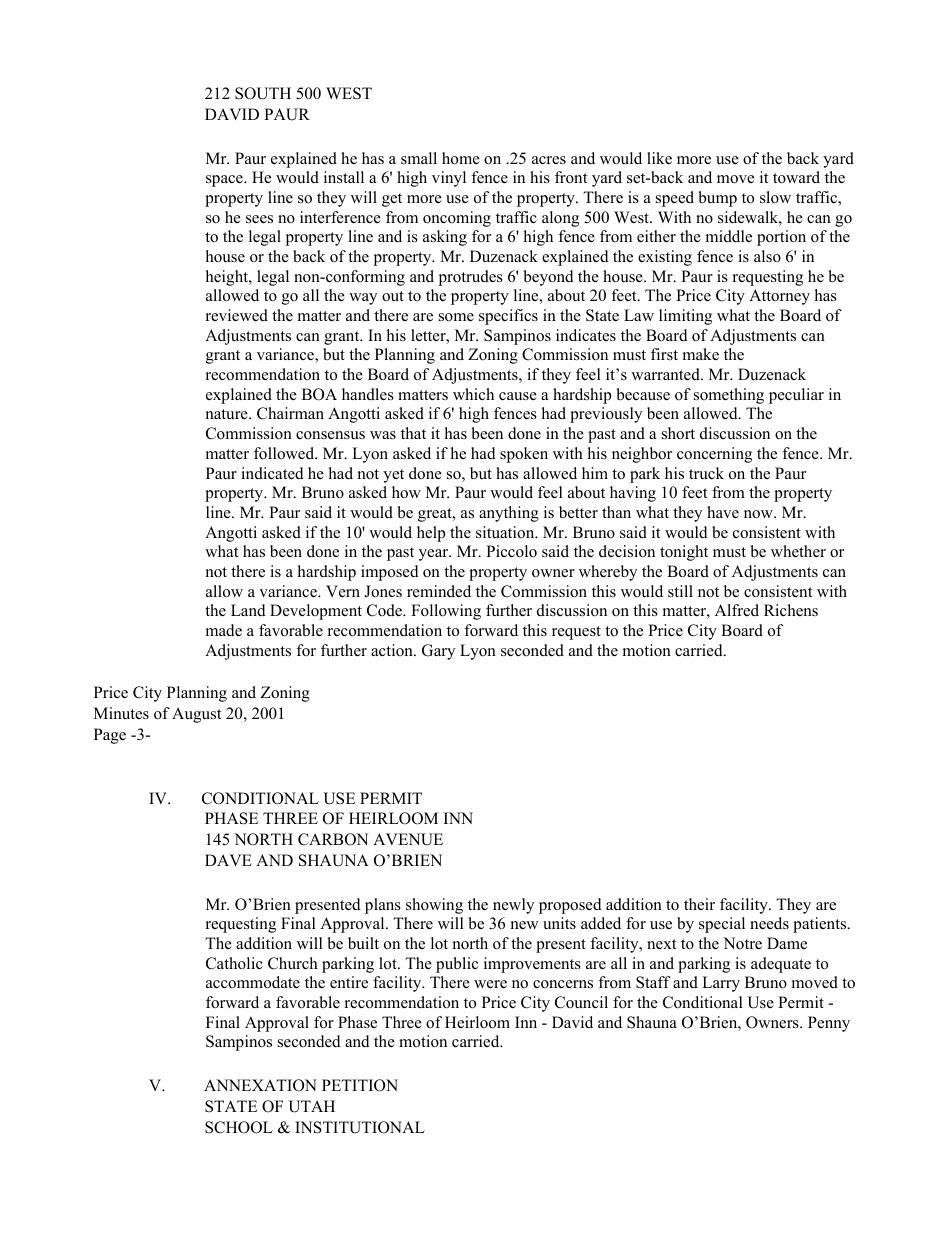  Describe the element at coordinates (829, 1024) in the screenshot. I see `Penny` at that location.
